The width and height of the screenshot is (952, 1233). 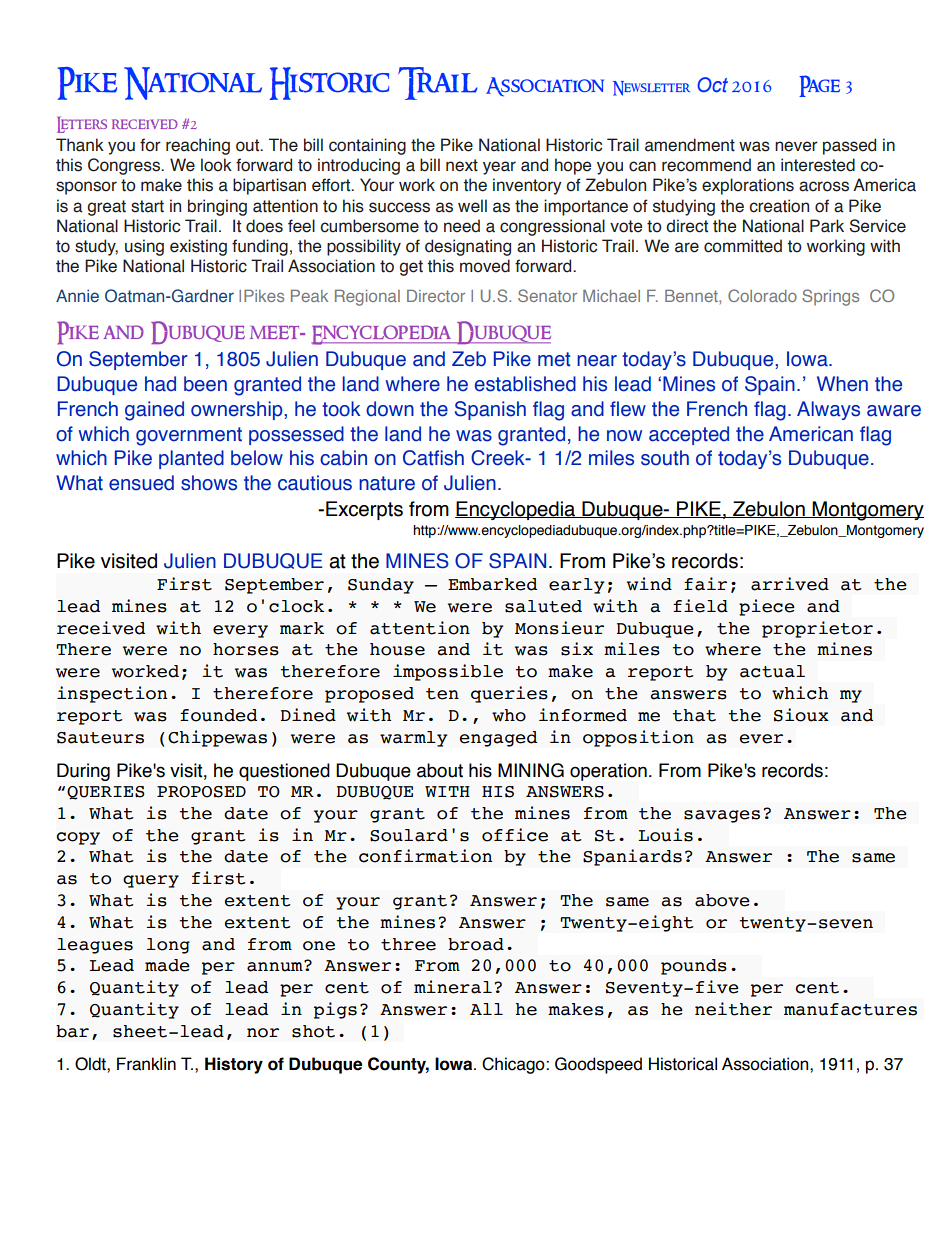 I want to click on Page, so click(x=819, y=86).
